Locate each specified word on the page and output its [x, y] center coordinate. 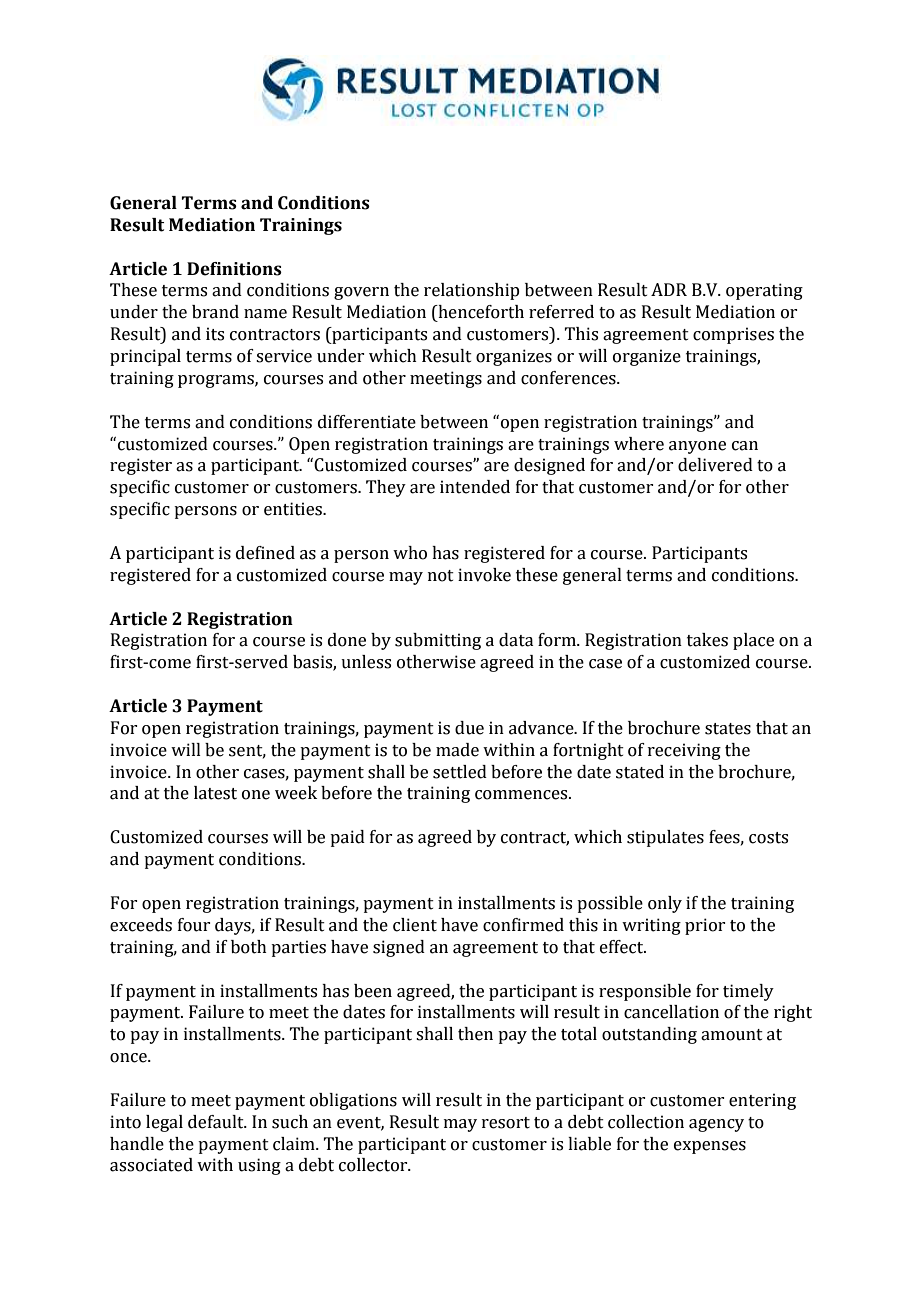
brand [215, 312]
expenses [710, 1147]
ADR [669, 289]
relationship [472, 291]
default [217, 1122]
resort [506, 1123]
